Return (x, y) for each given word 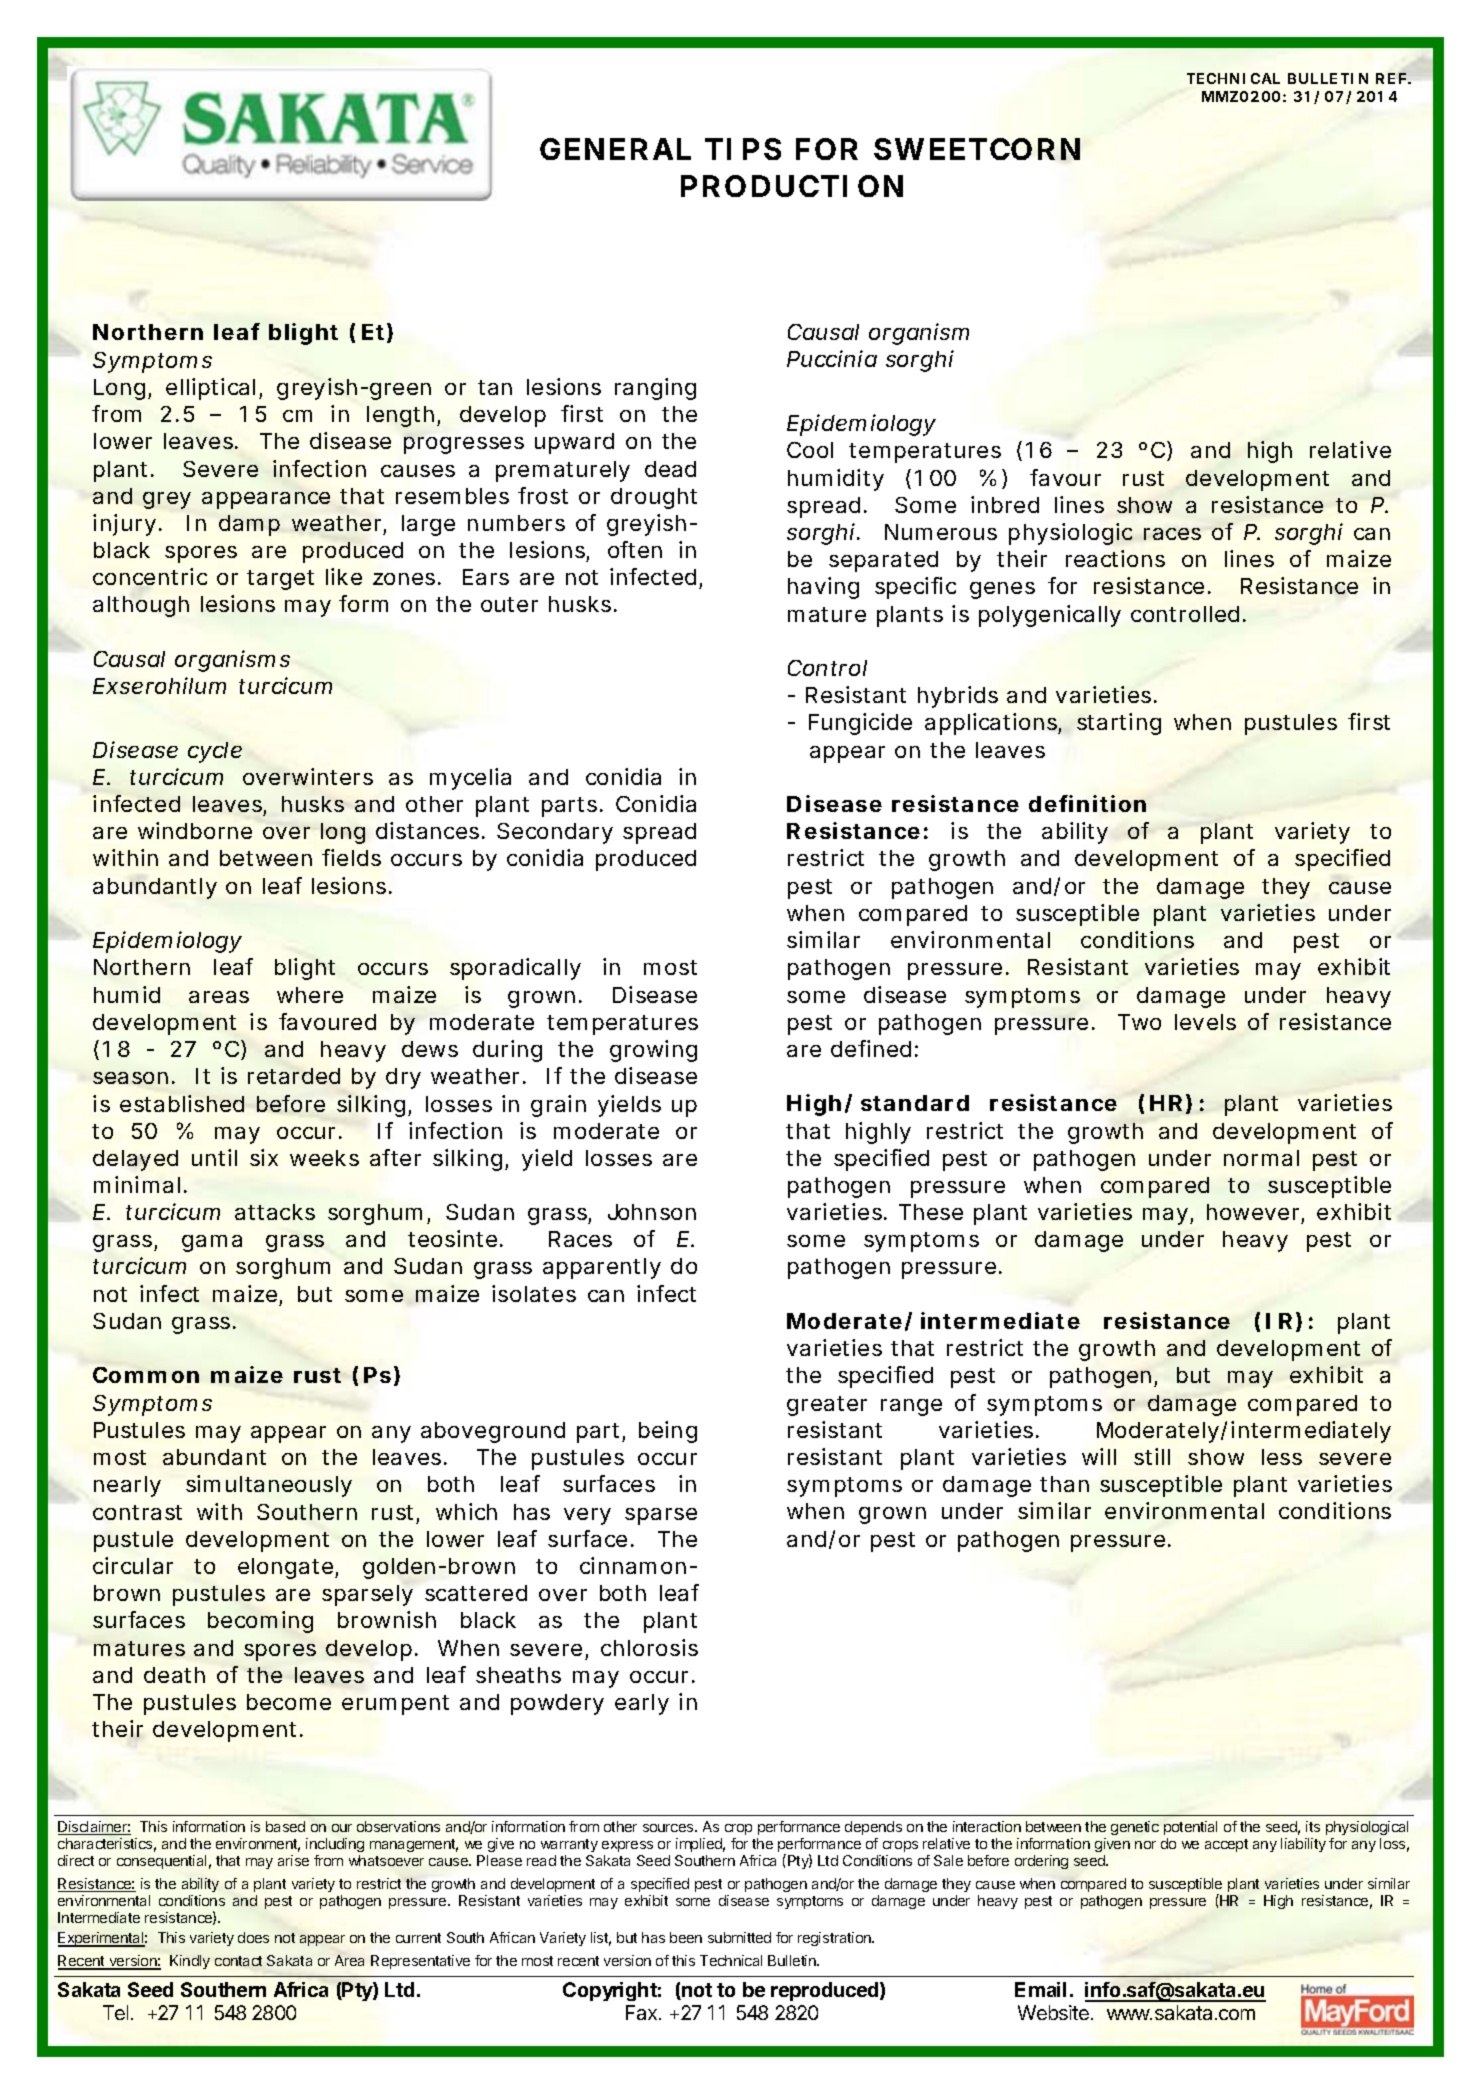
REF (1391, 78)
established (182, 1103)
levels (1205, 1022)
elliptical (210, 389)
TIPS (743, 149)
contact (238, 1961)
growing (653, 1051)
